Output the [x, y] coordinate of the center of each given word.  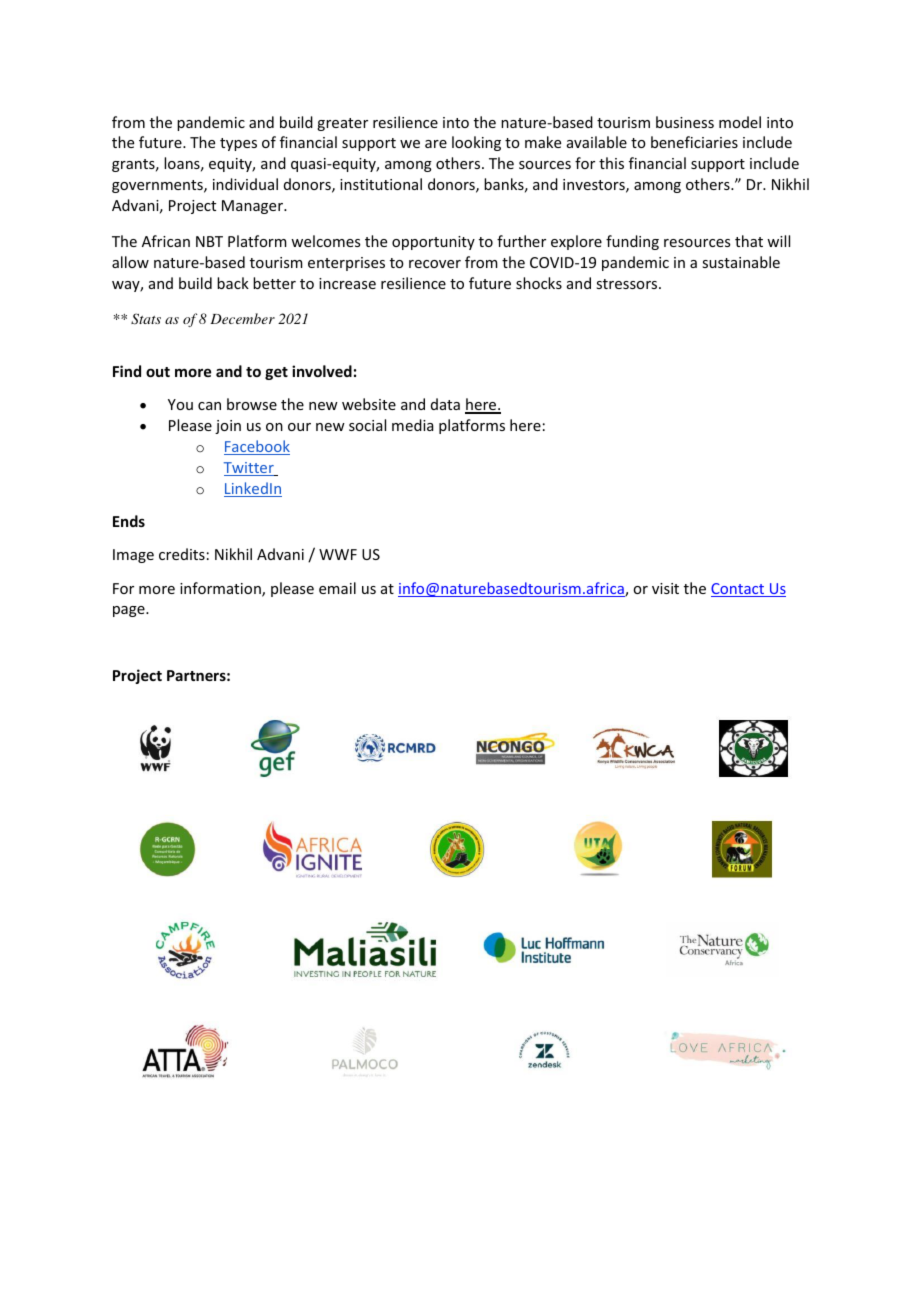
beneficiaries [694, 142]
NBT [209, 241]
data [445, 404]
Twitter [250, 469]
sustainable [741, 262]
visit [665, 588]
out [158, 372]
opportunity [433, 243]
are [436, 144]
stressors [628, 284]
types [238, 144]
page [130, 611]
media [413, 425]
